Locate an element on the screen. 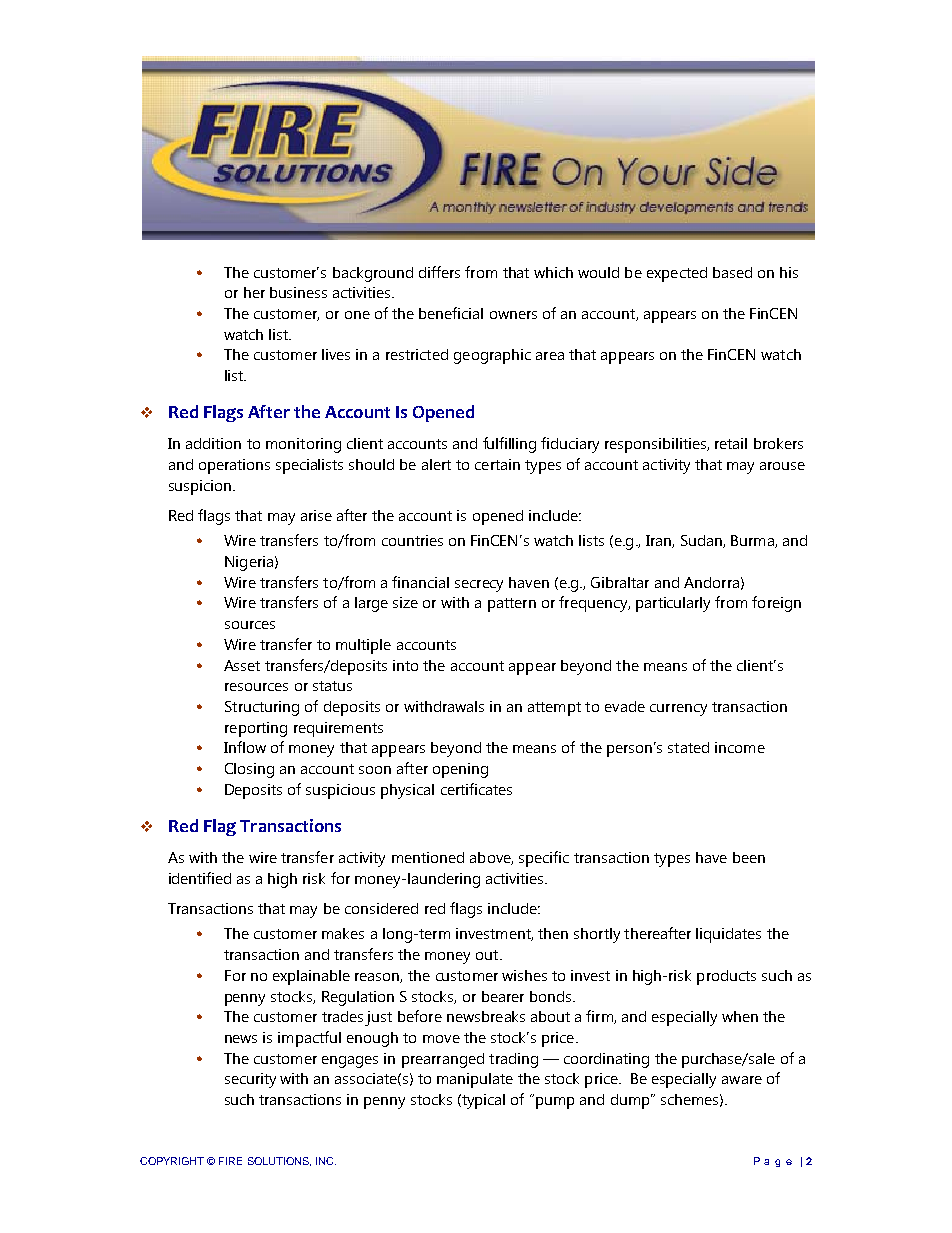  aware is located at coordinates (742, 1080).
